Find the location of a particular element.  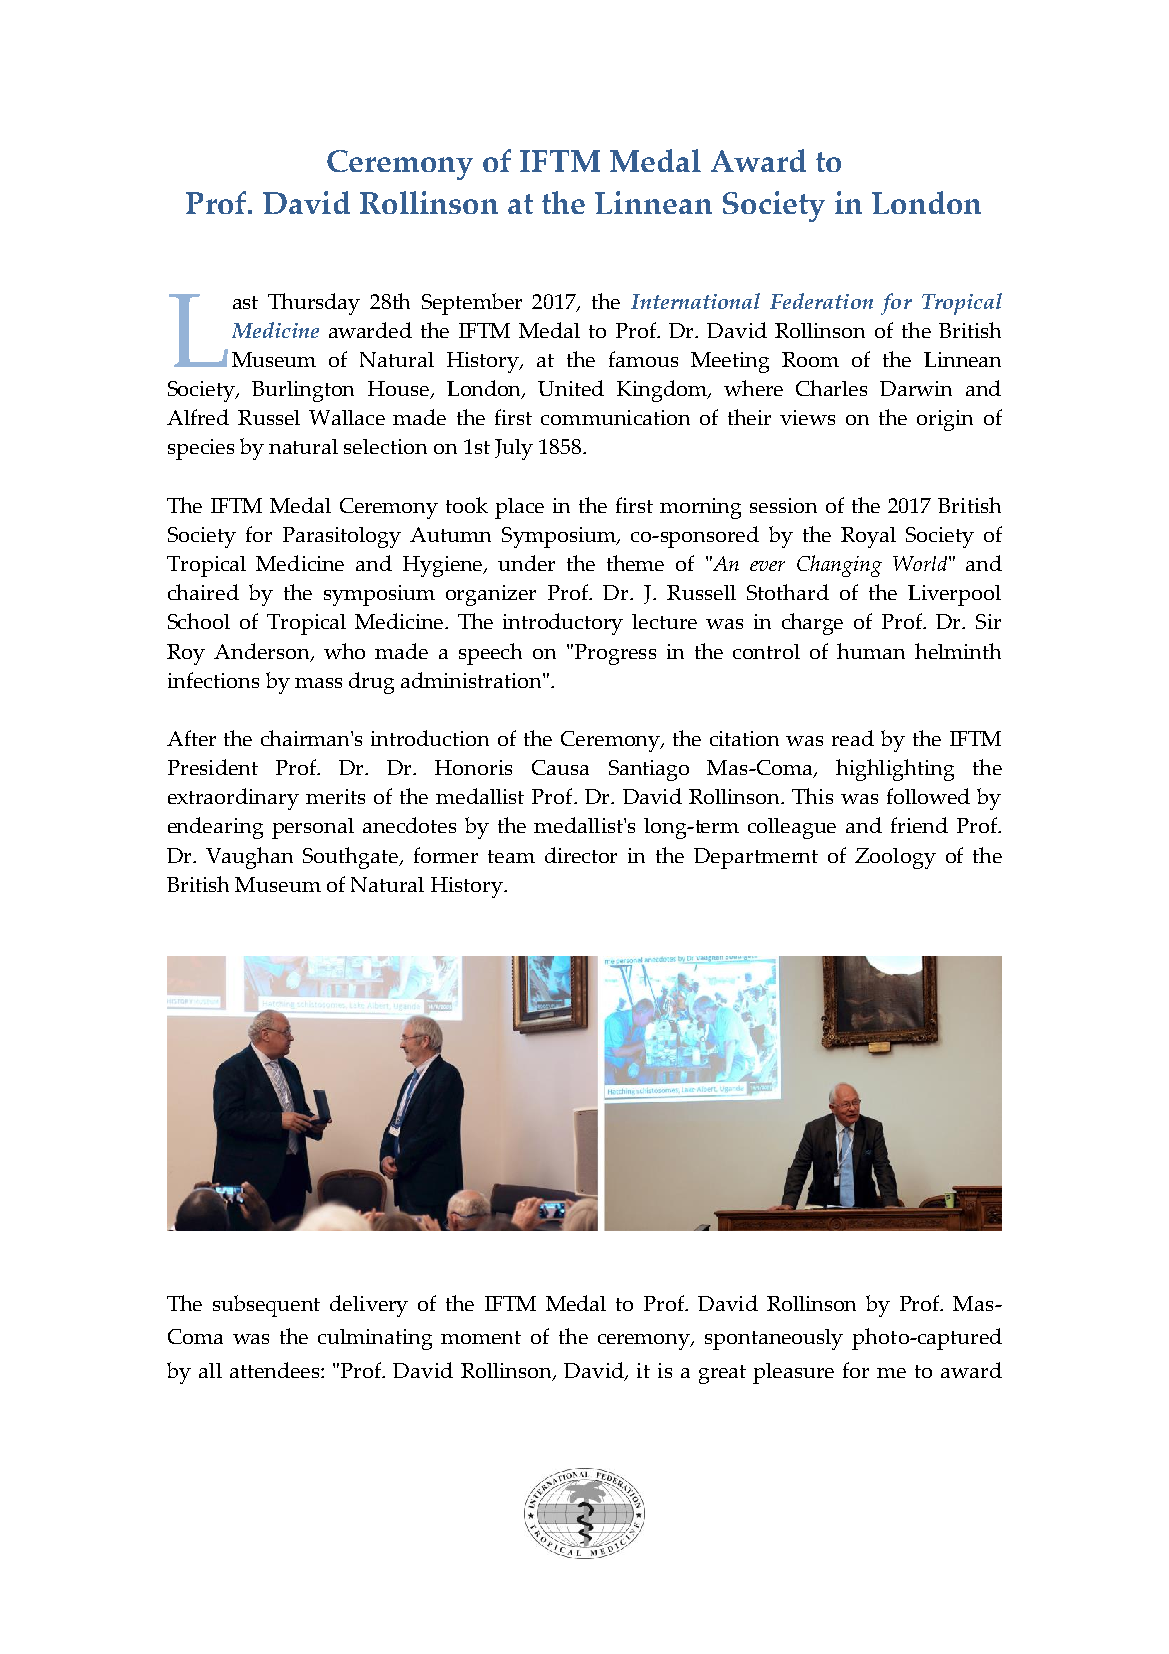

moment is located at coordinates (481, 1337).
